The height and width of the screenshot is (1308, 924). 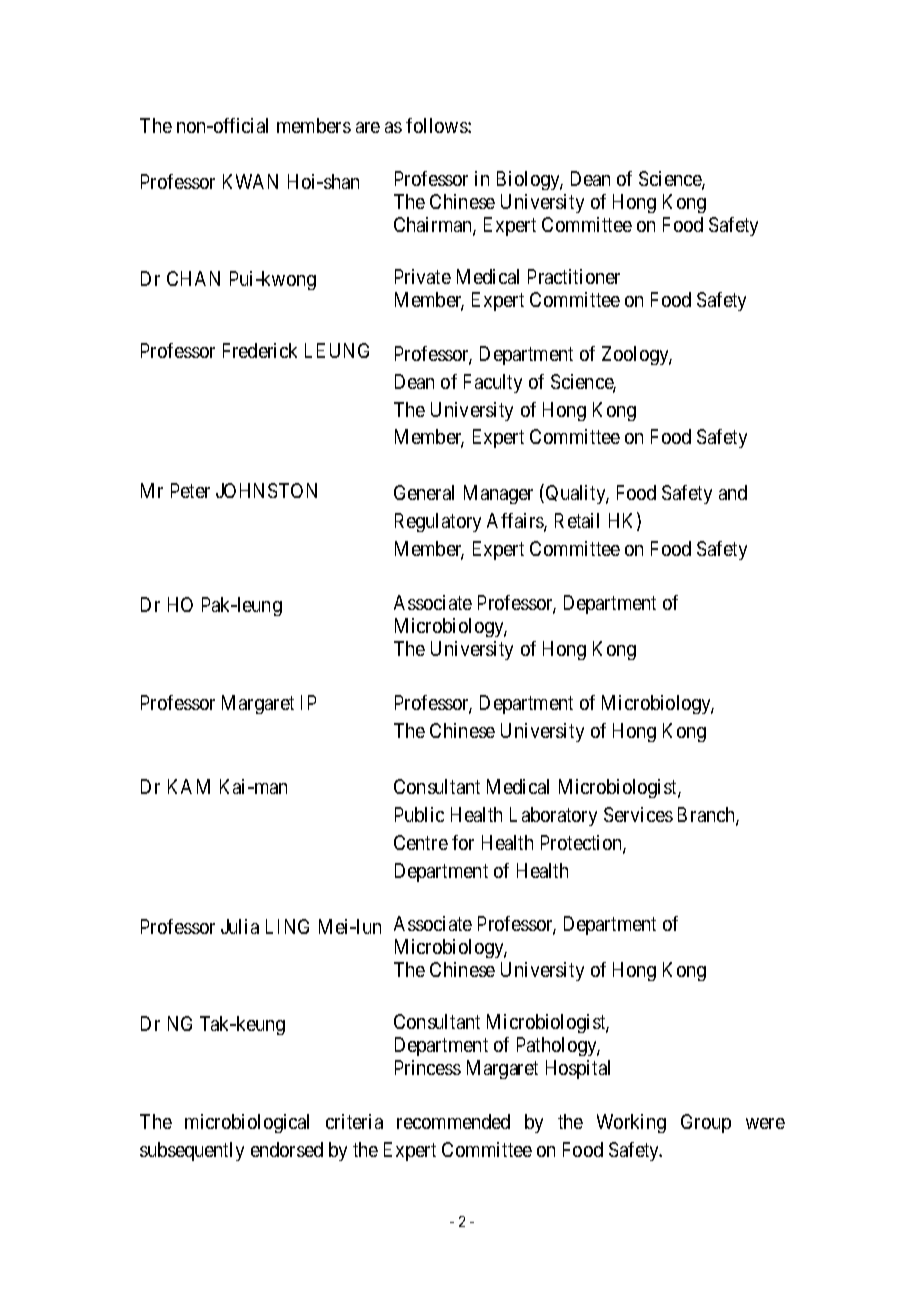 I want to click on KWAN, so click(x=250, y=181).
